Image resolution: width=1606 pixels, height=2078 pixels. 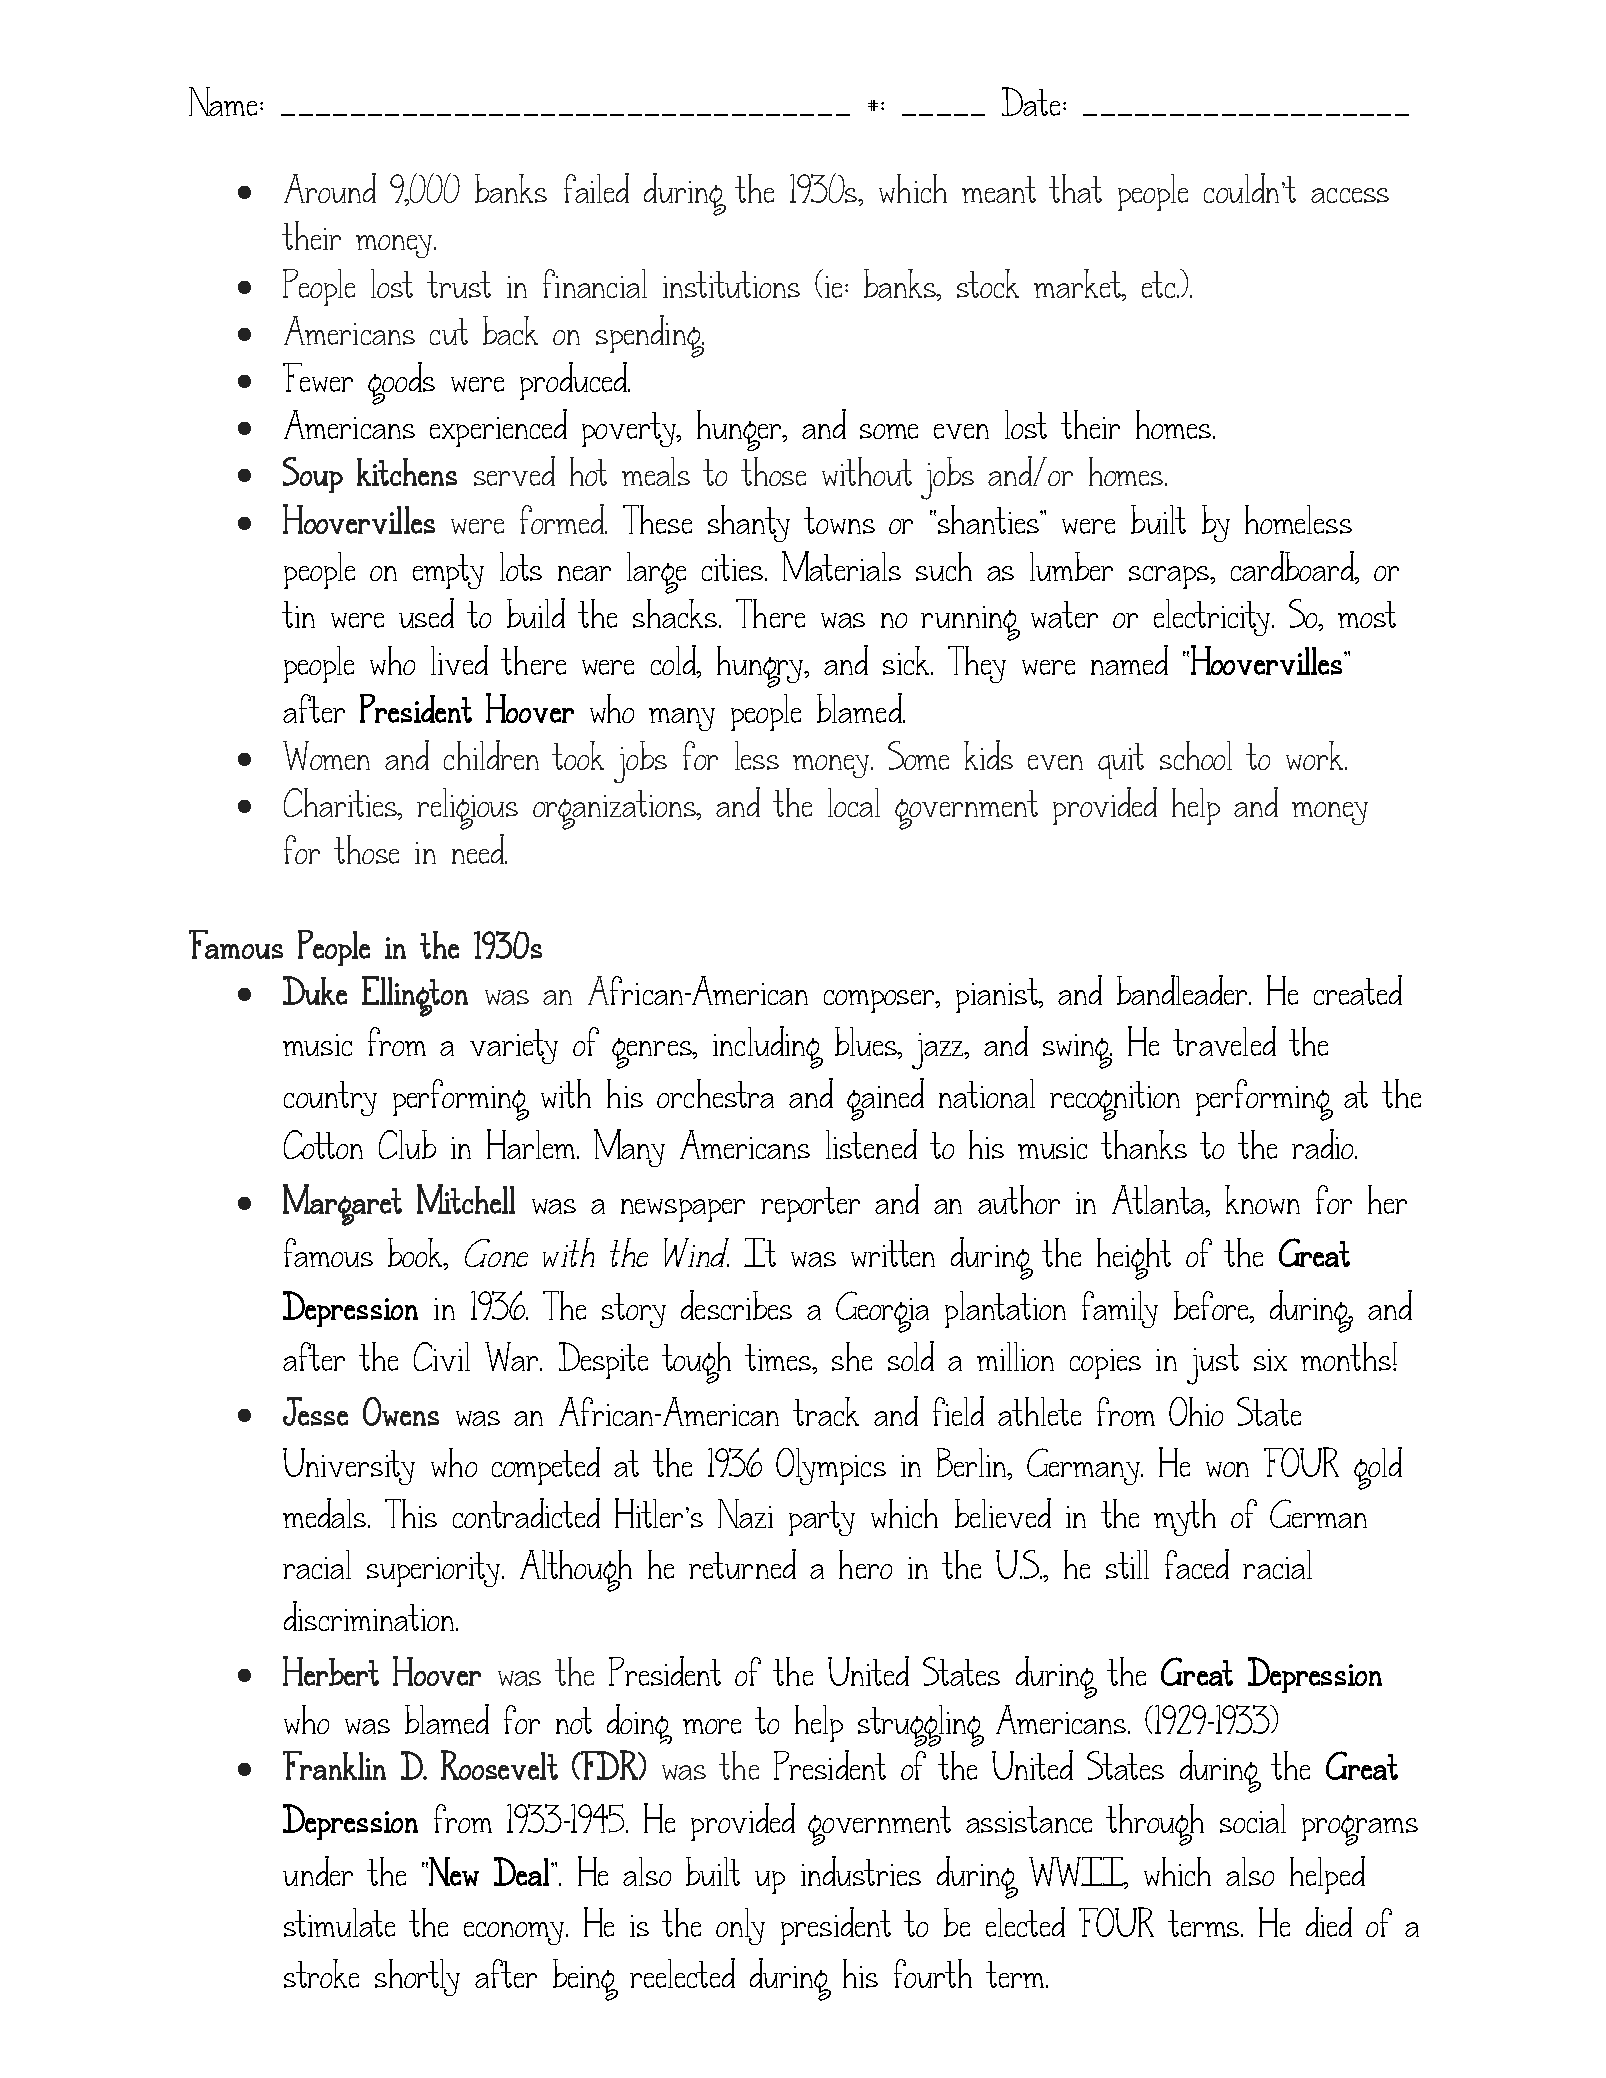 I want to click on school, so click(x=1196, y=755).
